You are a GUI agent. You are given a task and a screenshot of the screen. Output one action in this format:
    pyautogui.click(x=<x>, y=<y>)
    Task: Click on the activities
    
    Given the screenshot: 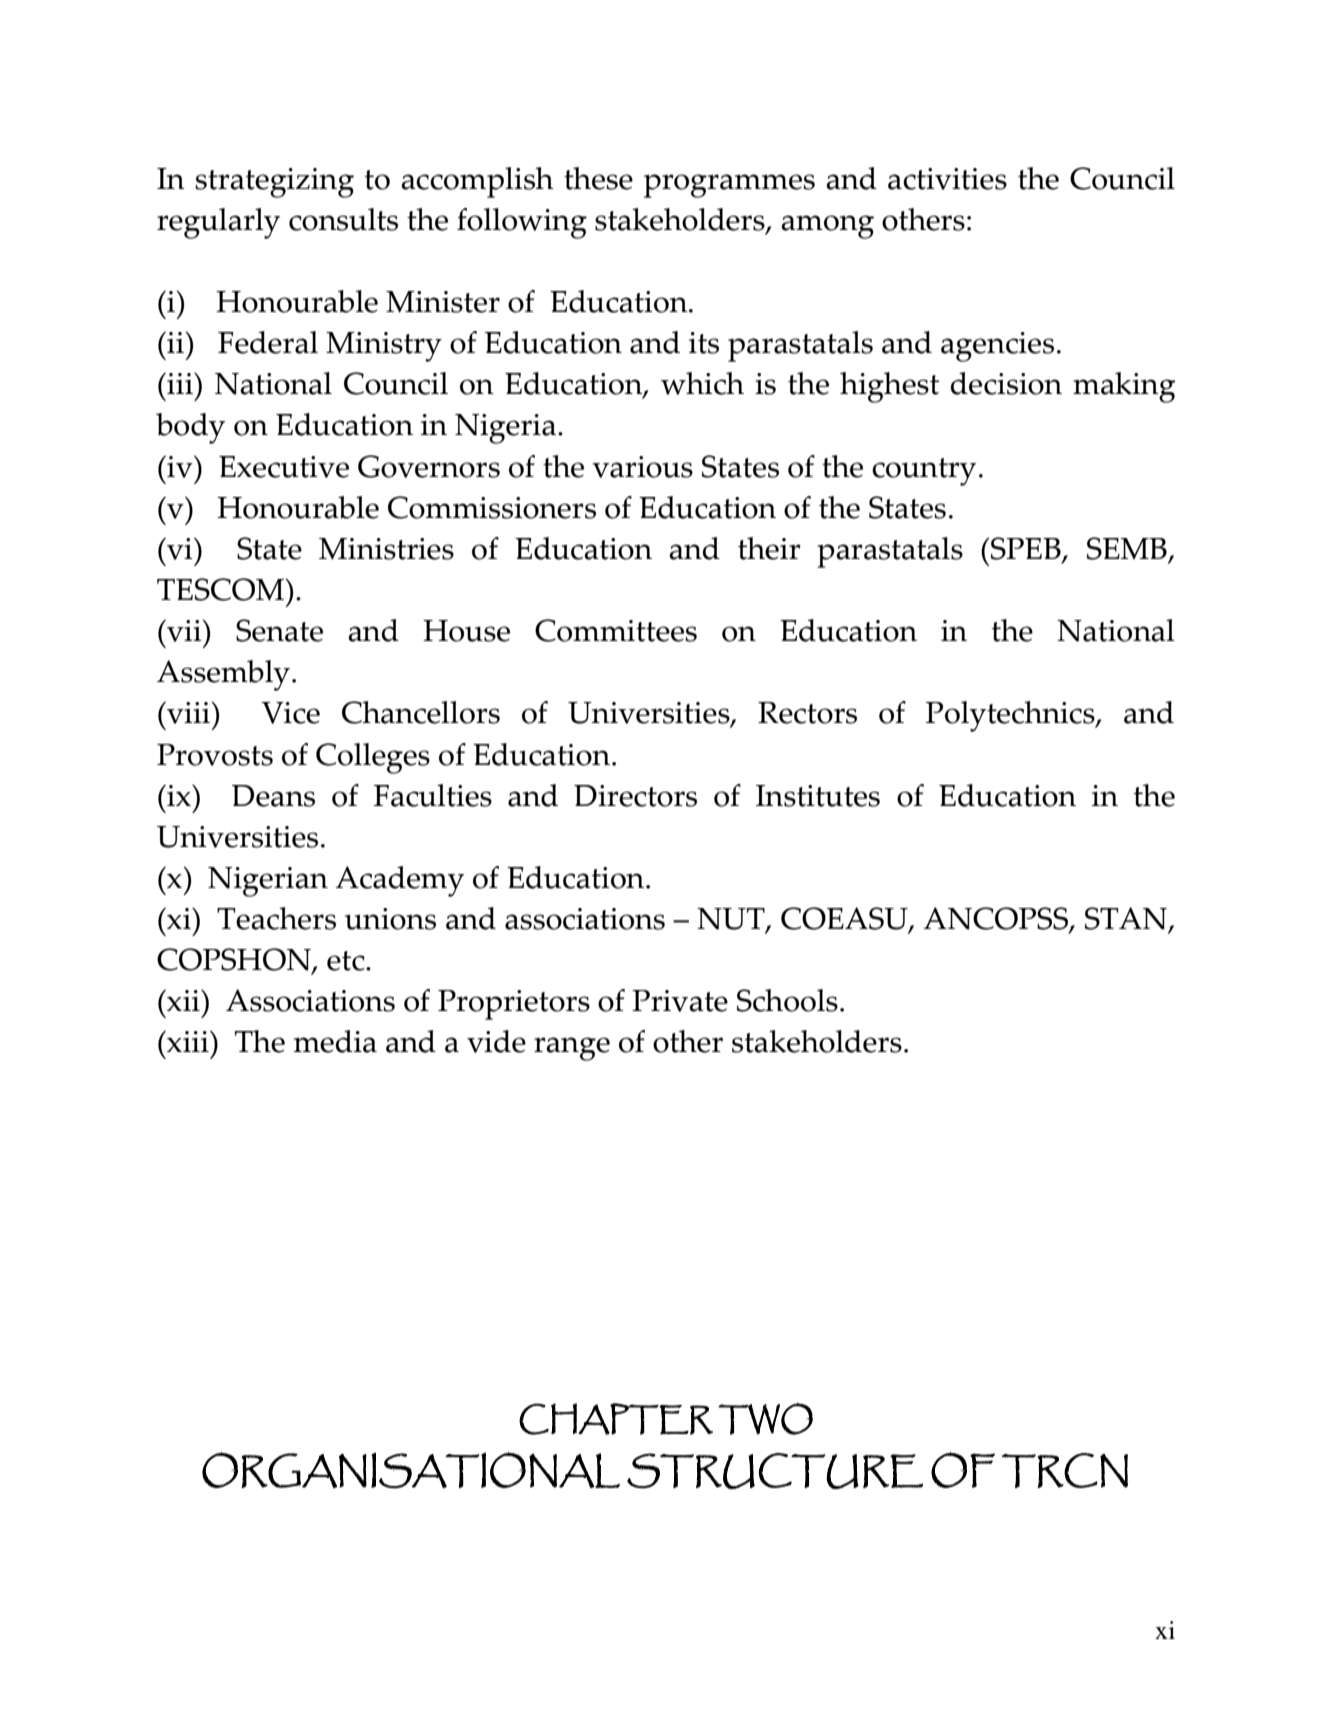 What is the action you would take?
    pyautogui.click(x=947, y=179)
